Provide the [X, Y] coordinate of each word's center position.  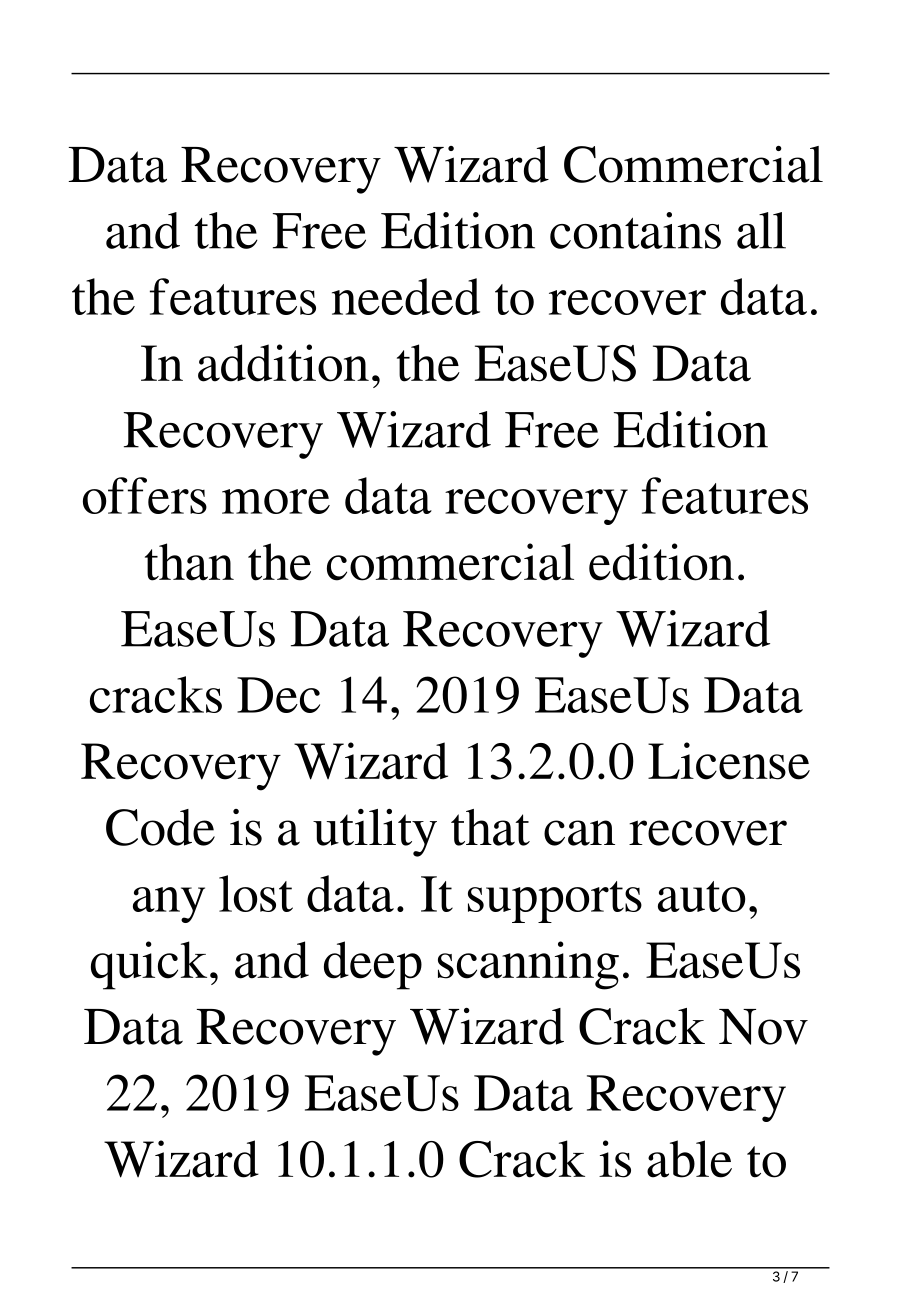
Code [160, 827]
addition [283, 363]
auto [701, 896]
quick [149, 965]
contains [635, 230]
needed [406, 296]
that [490, 827]
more [276, 501]
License [729, 761]
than [189, 562]
